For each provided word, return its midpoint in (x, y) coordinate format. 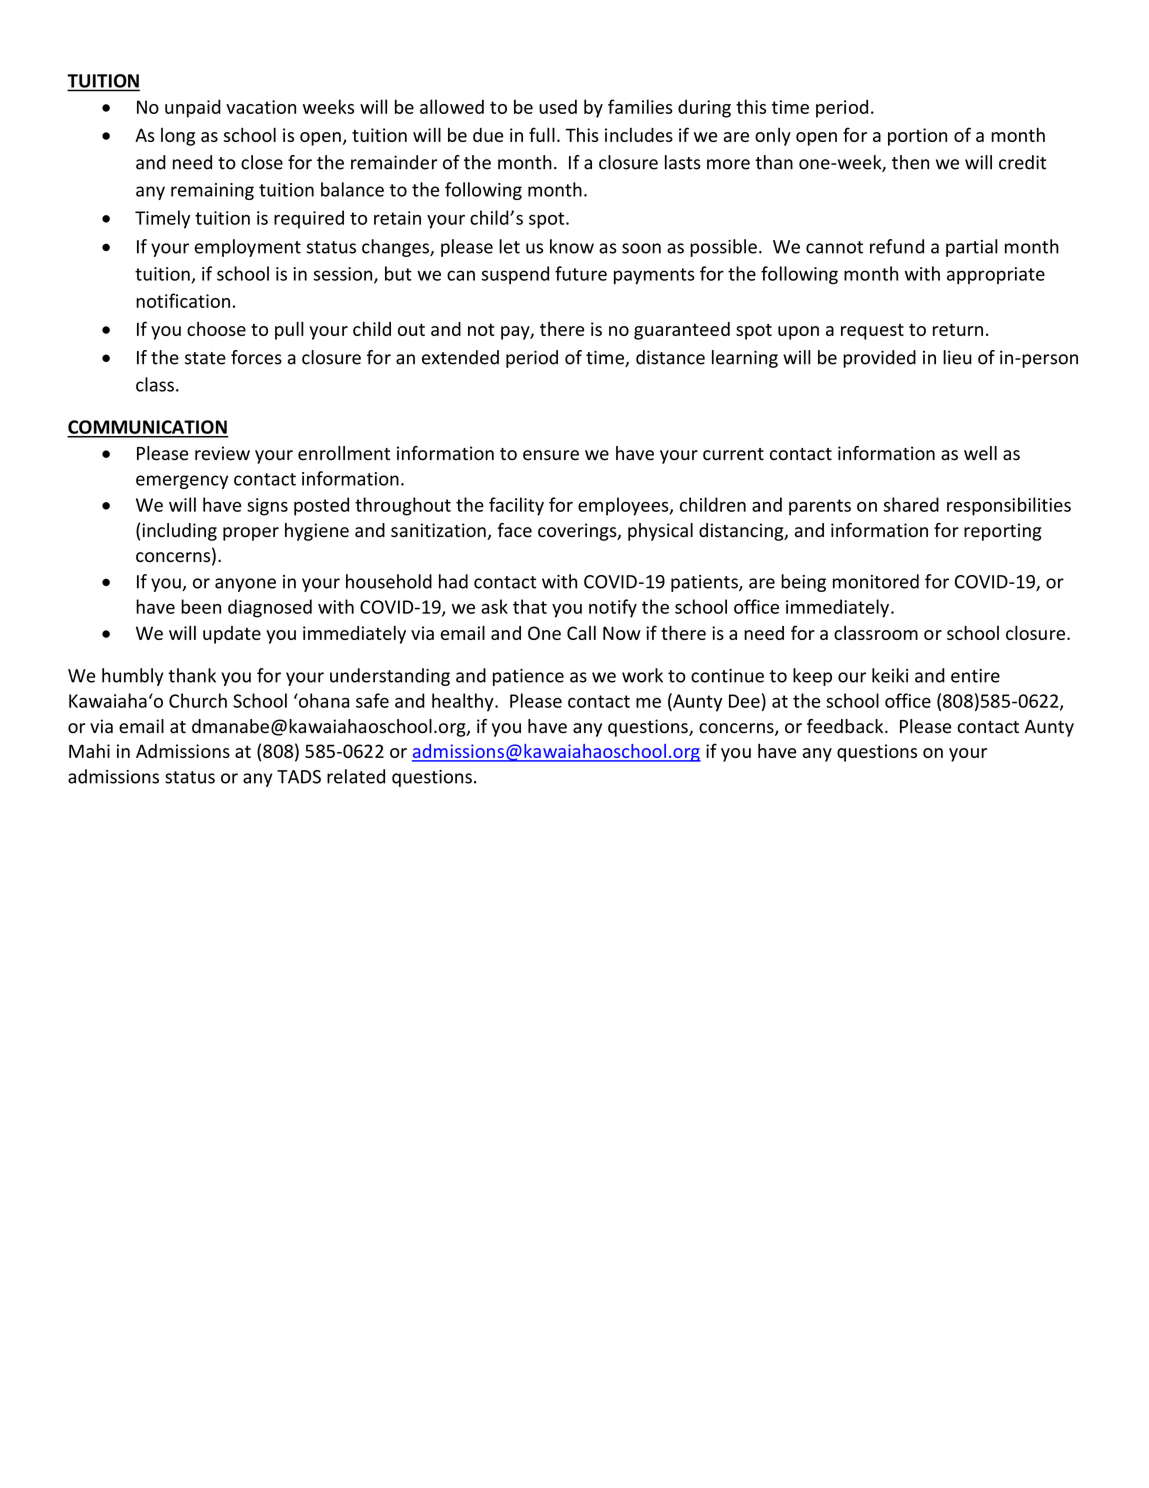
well (980, 453)
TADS (299, 777)
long (178, 137)
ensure (551, 455)
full (542, 134)
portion (917, 137)
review (222, 453)
